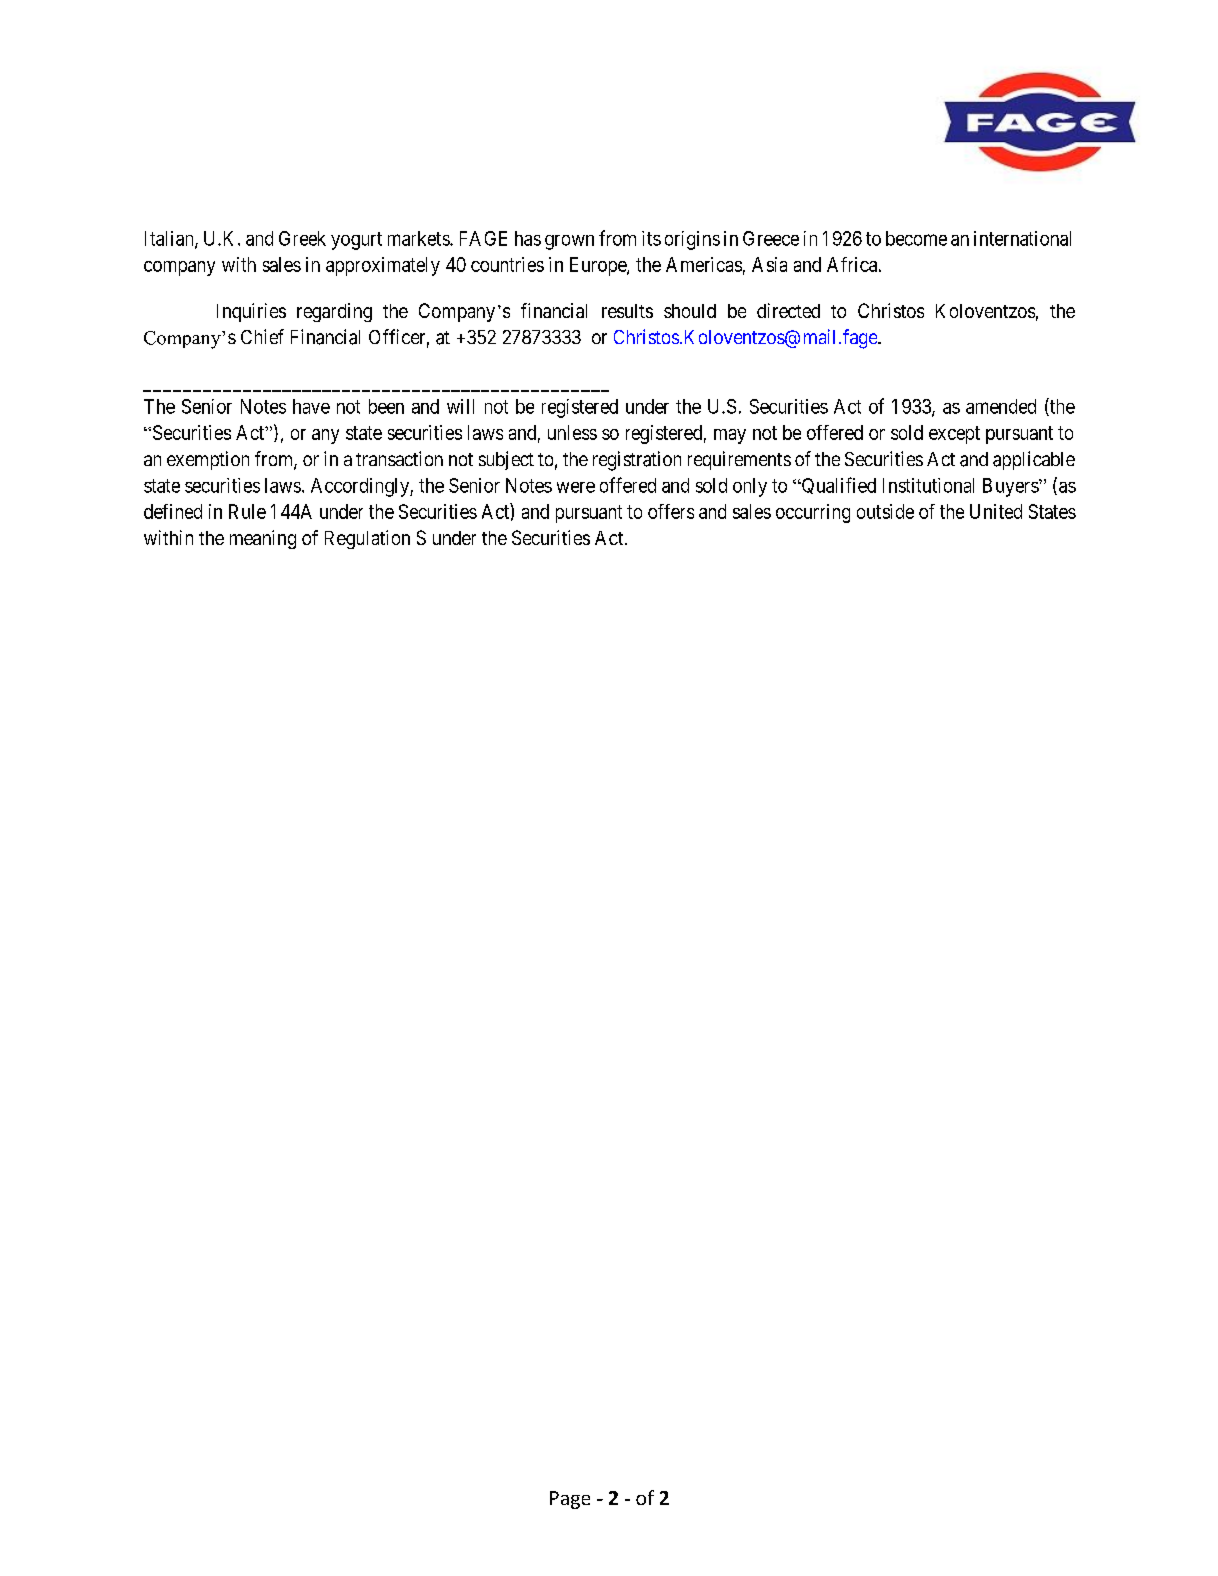 The image size is (1218, 1576). Describe the element at coordinates (251, 312) in the image. I see `Inquiries` at that location.
